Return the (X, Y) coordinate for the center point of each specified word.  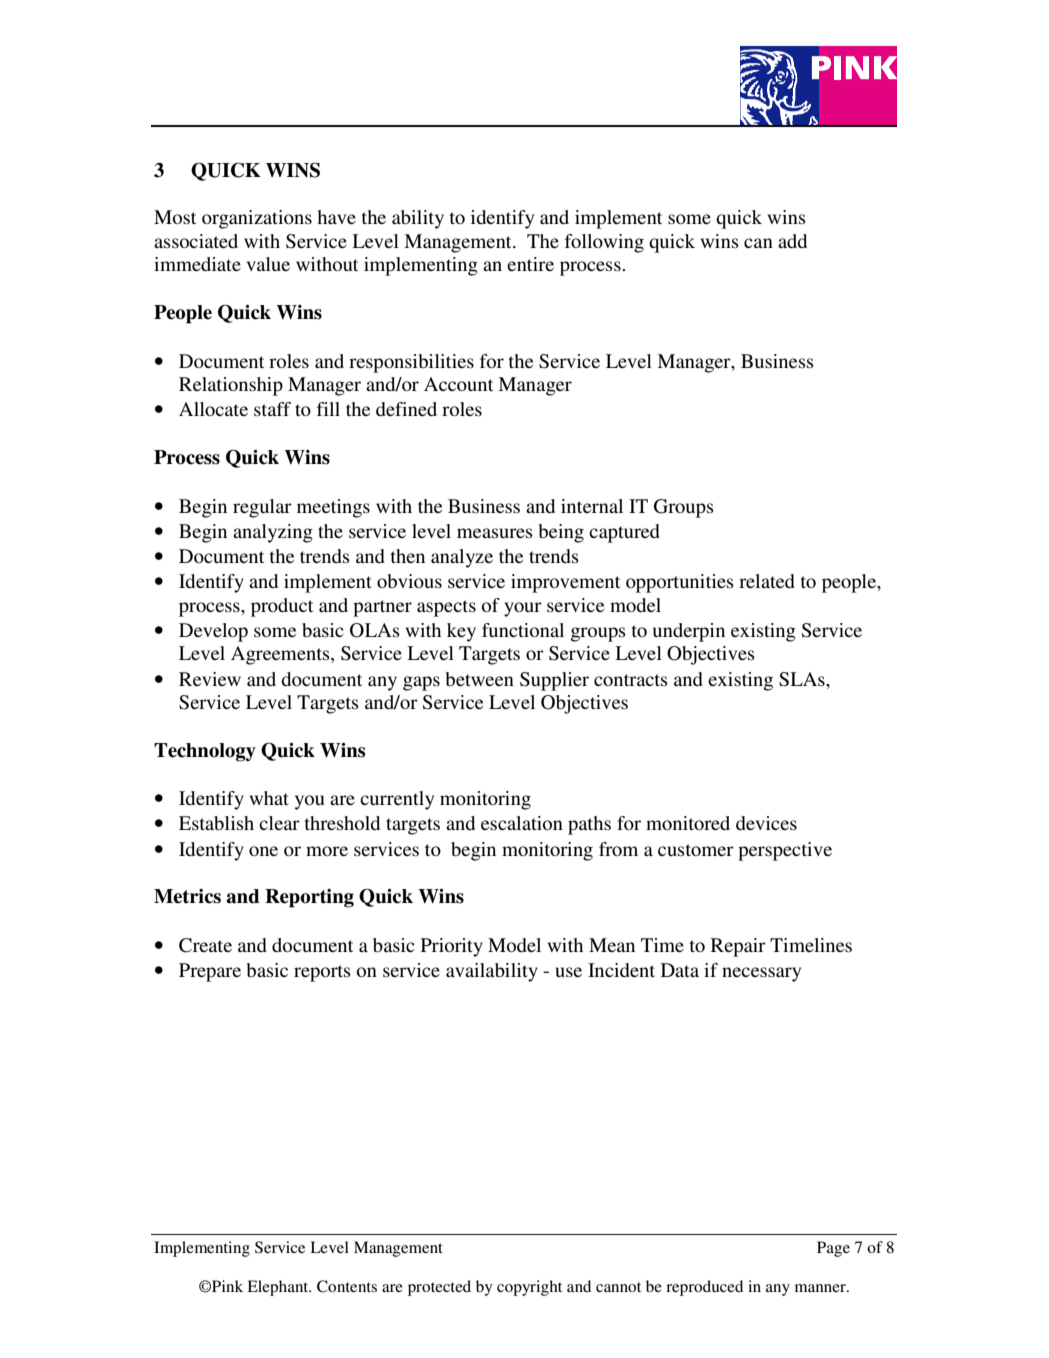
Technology (205, 752)
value (268, 264)
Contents (347, 1286)
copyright (529, 1288)
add (792, 241)
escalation (522, 823)
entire (530, 264)
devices (766, 823)
